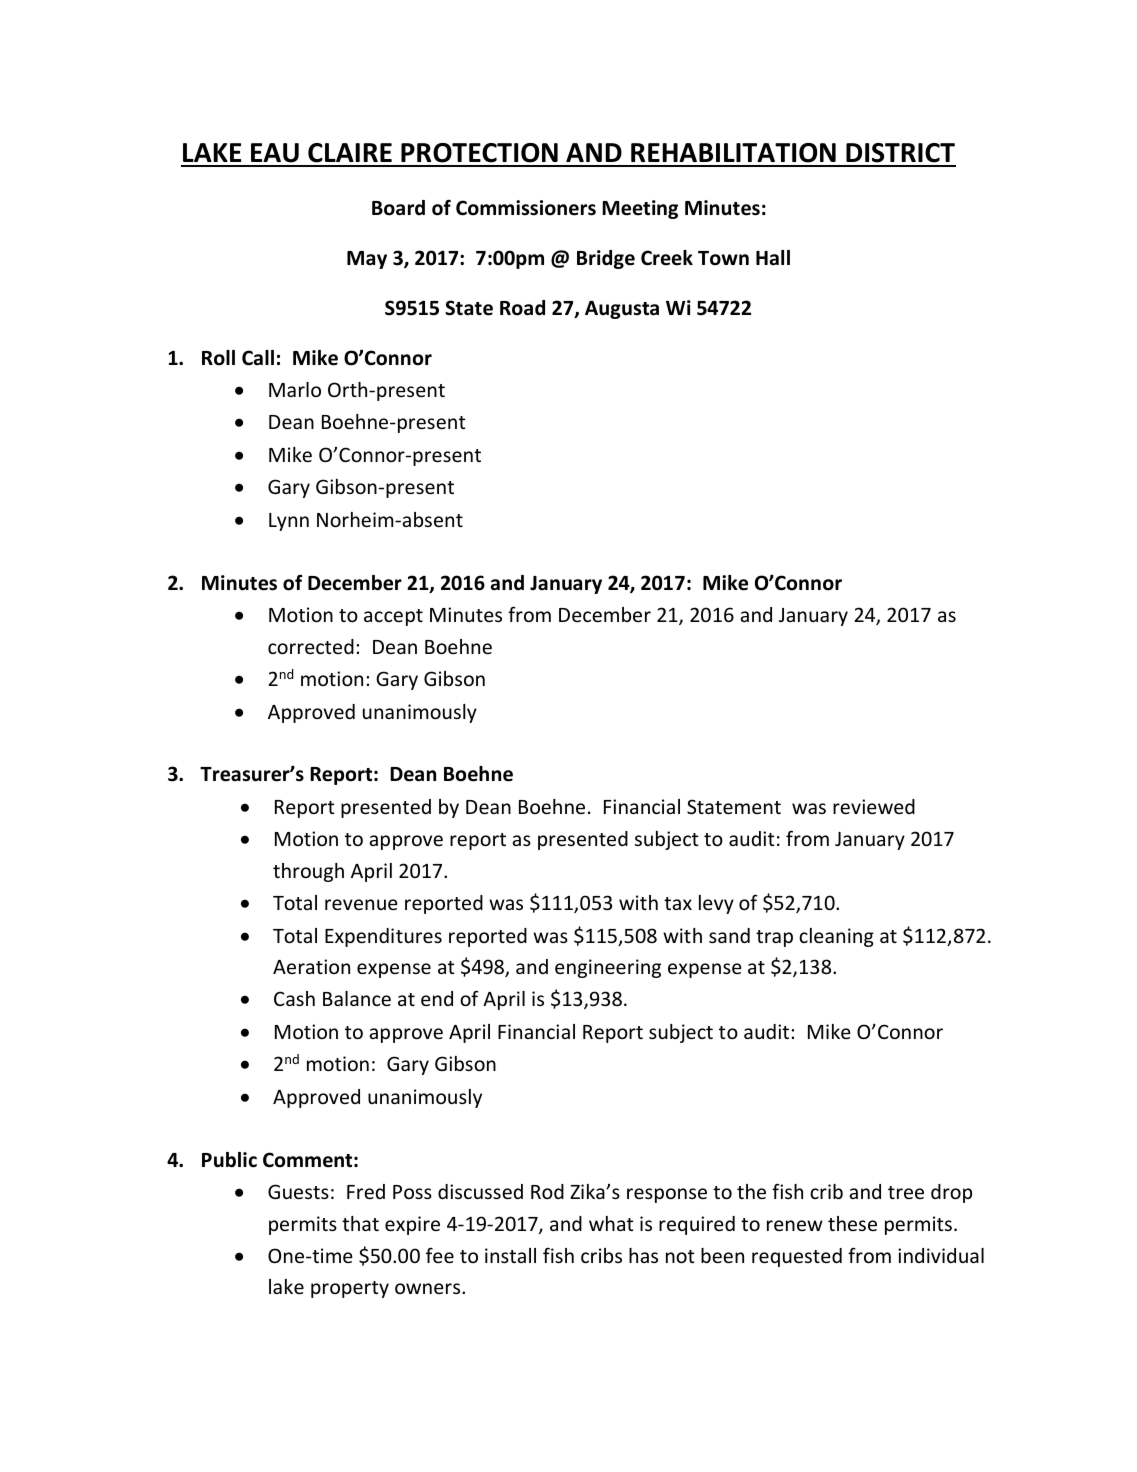  Describe the element at coordinates (294, 998) in the screenshot. I see `Cash` at that location.
